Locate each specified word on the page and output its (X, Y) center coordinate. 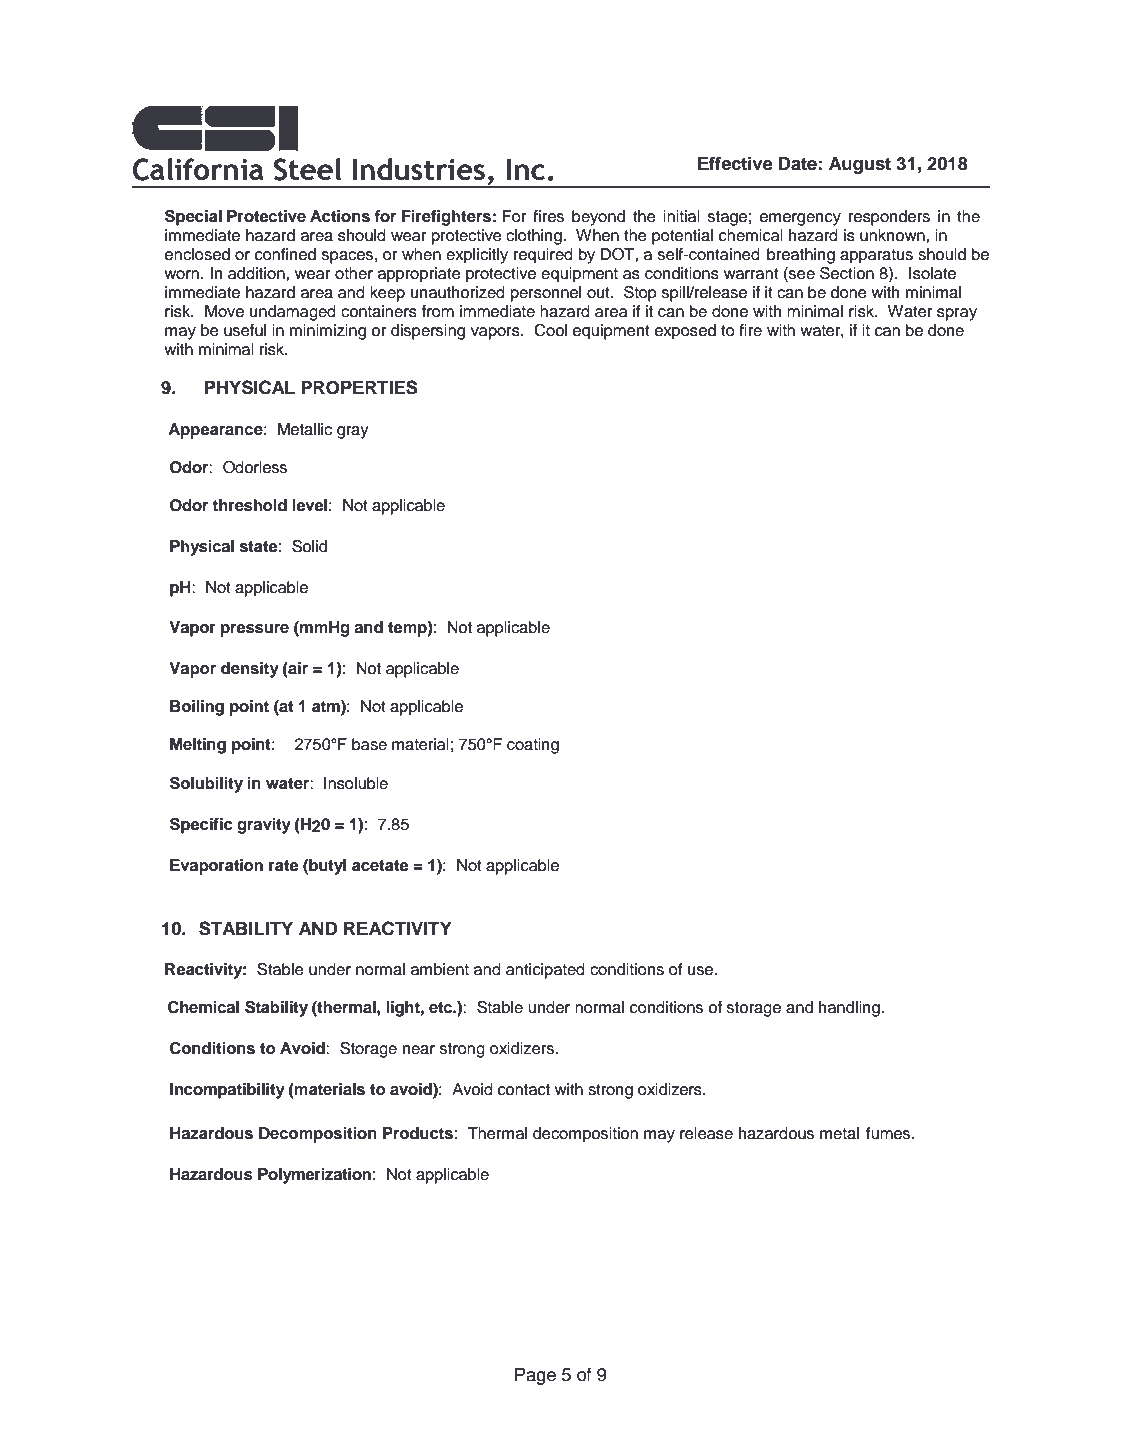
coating (533, 746)
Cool (550, 330)
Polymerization (314, 1176)
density (250, 670)
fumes (889, 1133)
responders (889, 218)
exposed (685, 332)
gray (353, 432)
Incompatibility (227, 1091)
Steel (307, 169)
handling (849, 1009)
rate (283, 866)
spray (957, 314)
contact (524, 1090)
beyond (598, 218)
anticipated (545, 971)
